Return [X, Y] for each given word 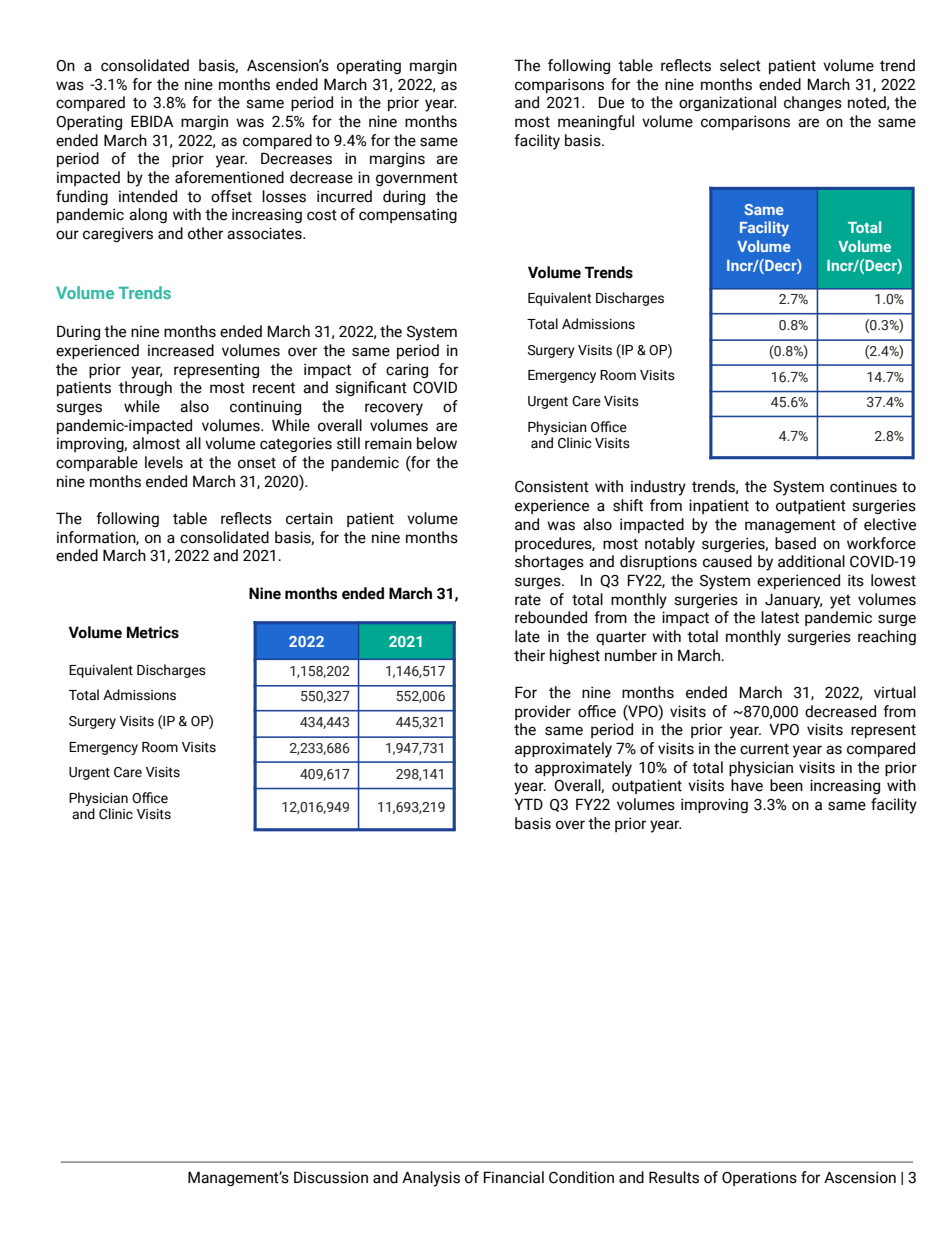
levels [164, 462]
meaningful [596, 122]
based [795, 543]
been [786, 785]
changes [813, 103]
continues [863, 486]
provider [543, 712]
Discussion [331, 1177]
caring [407, 370]
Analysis [431, 1179]
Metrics [153, 632]
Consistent [552, 486]
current [764, 749]
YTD [528, 804]
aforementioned [229, 177]
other [205, 233]
